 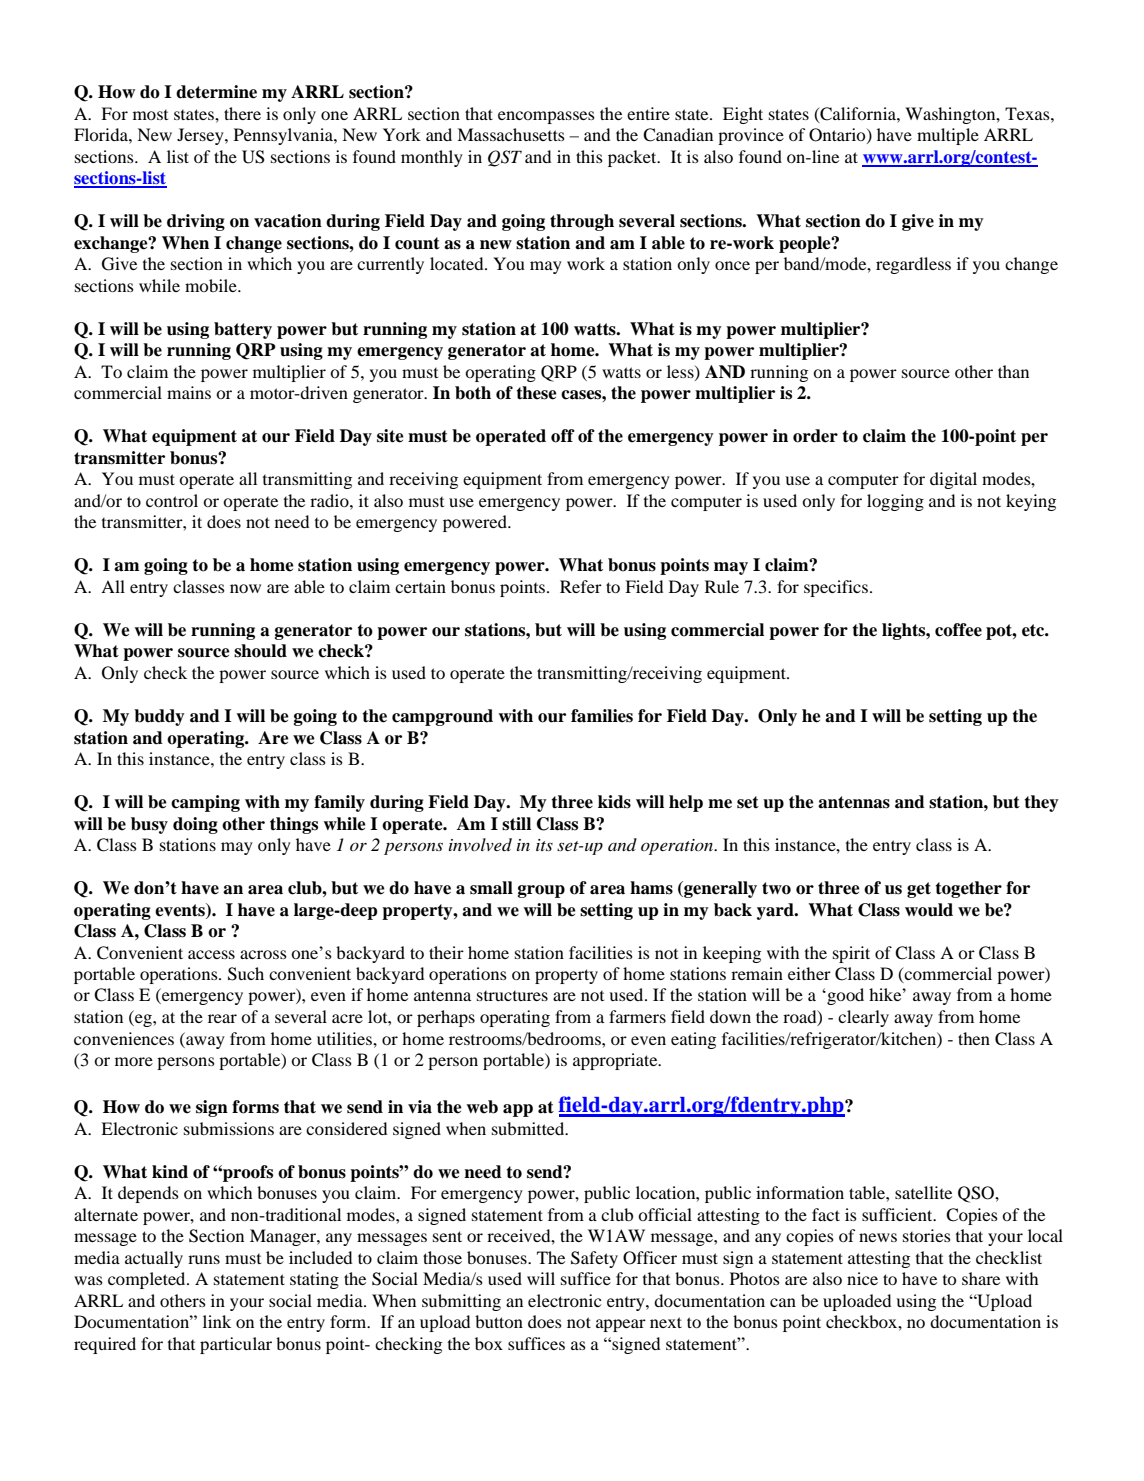 I want to click on Jersey, so click(x=201, y=136).
